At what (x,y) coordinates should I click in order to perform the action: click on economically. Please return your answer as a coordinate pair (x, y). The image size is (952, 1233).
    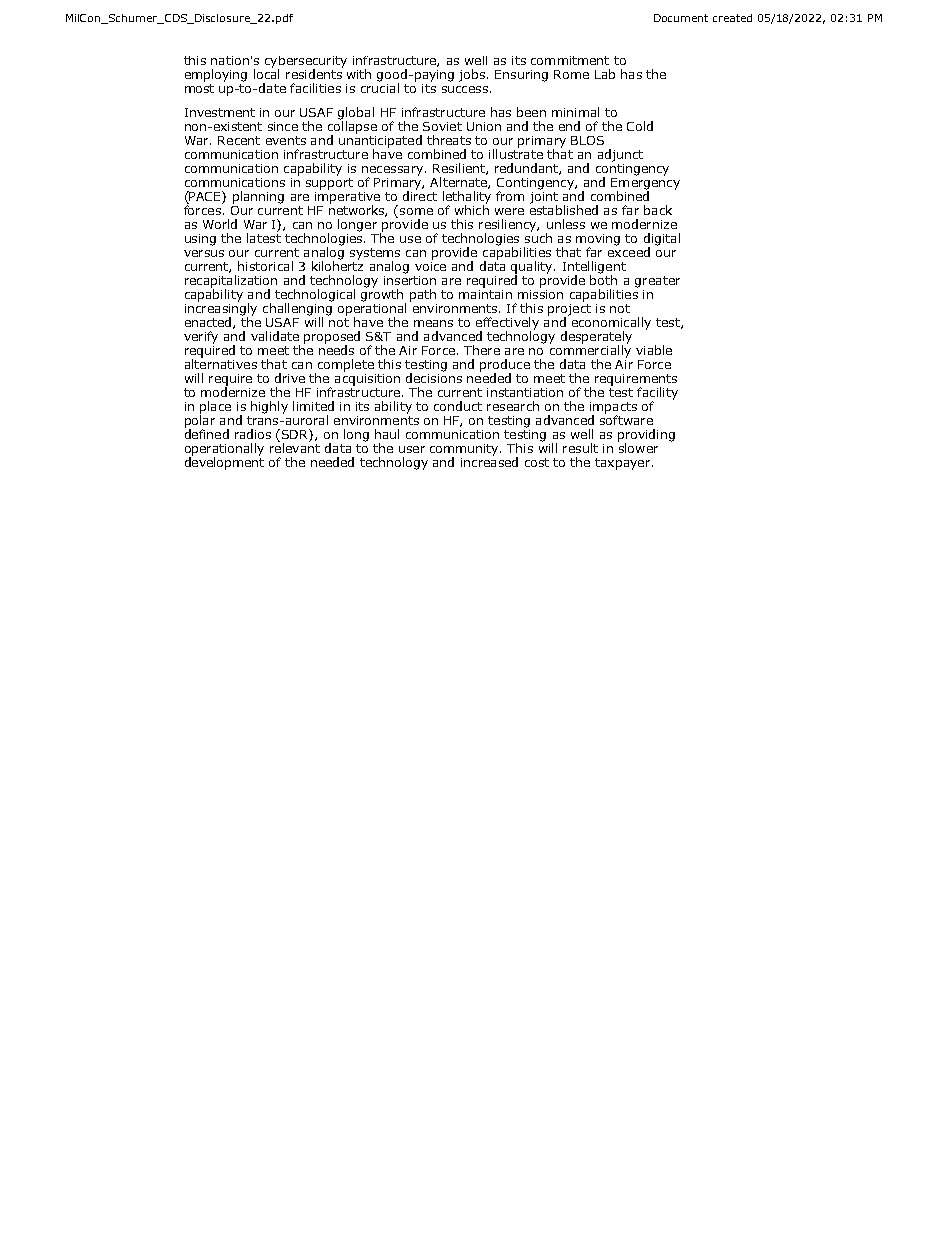
    Looking at the image, I should click on (611, 324).
